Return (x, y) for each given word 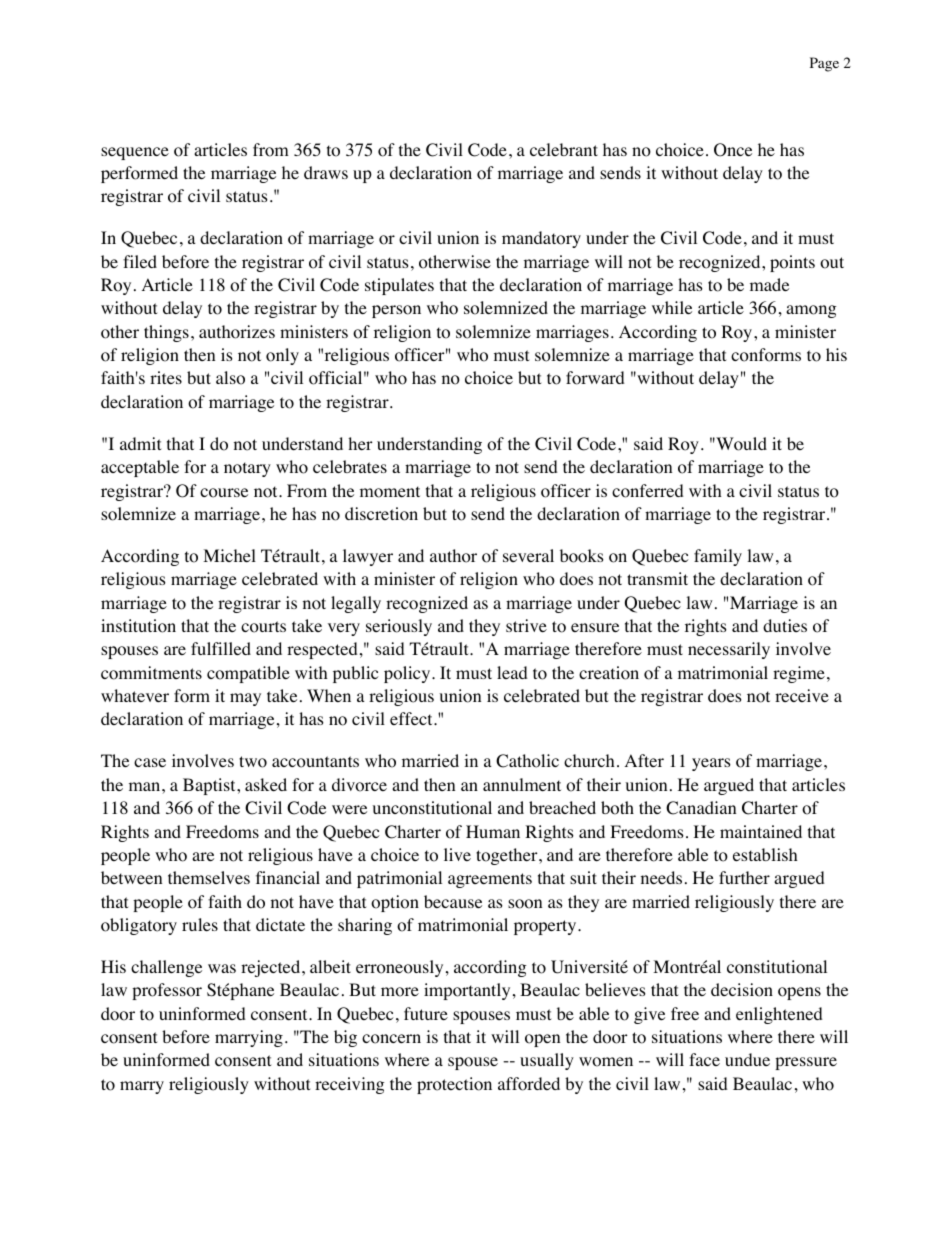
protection (454, 1085)
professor (167, 991)
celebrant (564, 149)
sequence (135, 153)
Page (824, 64)
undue (747, 1059)
